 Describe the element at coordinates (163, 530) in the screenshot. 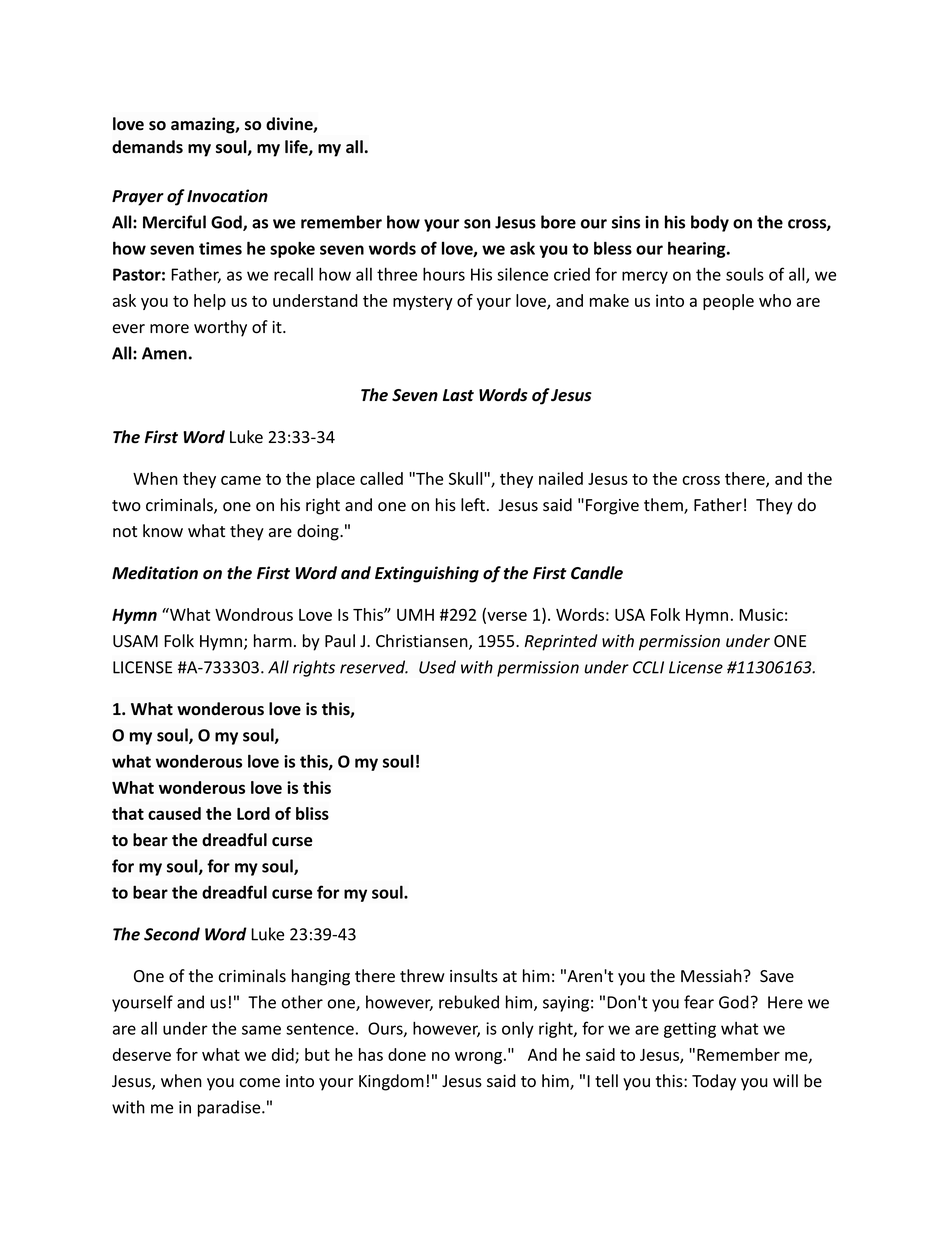

I see `know` at that location.
